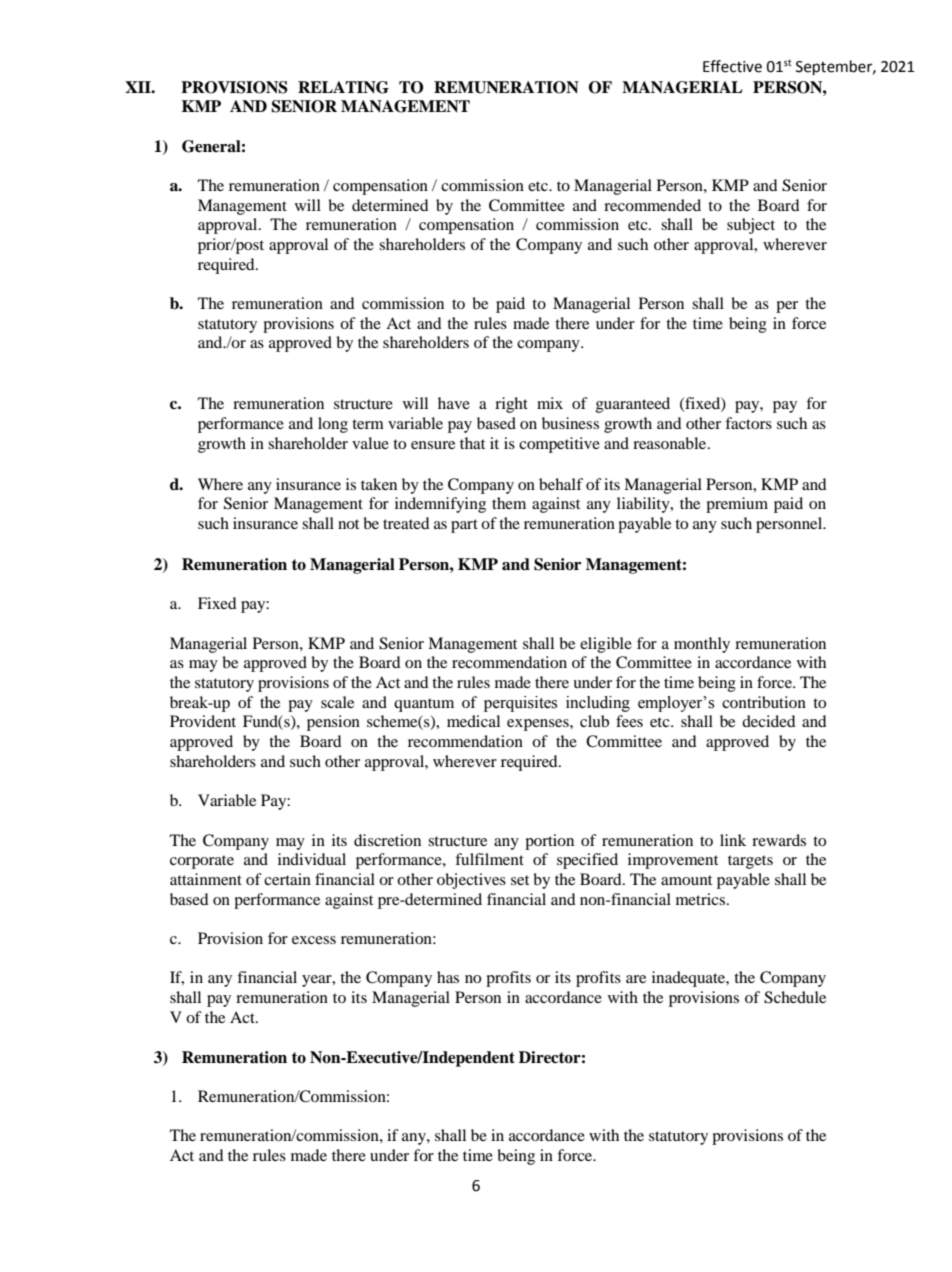  Describe the element at coordinates (511, 405) in the page. I see `right` at that location.
